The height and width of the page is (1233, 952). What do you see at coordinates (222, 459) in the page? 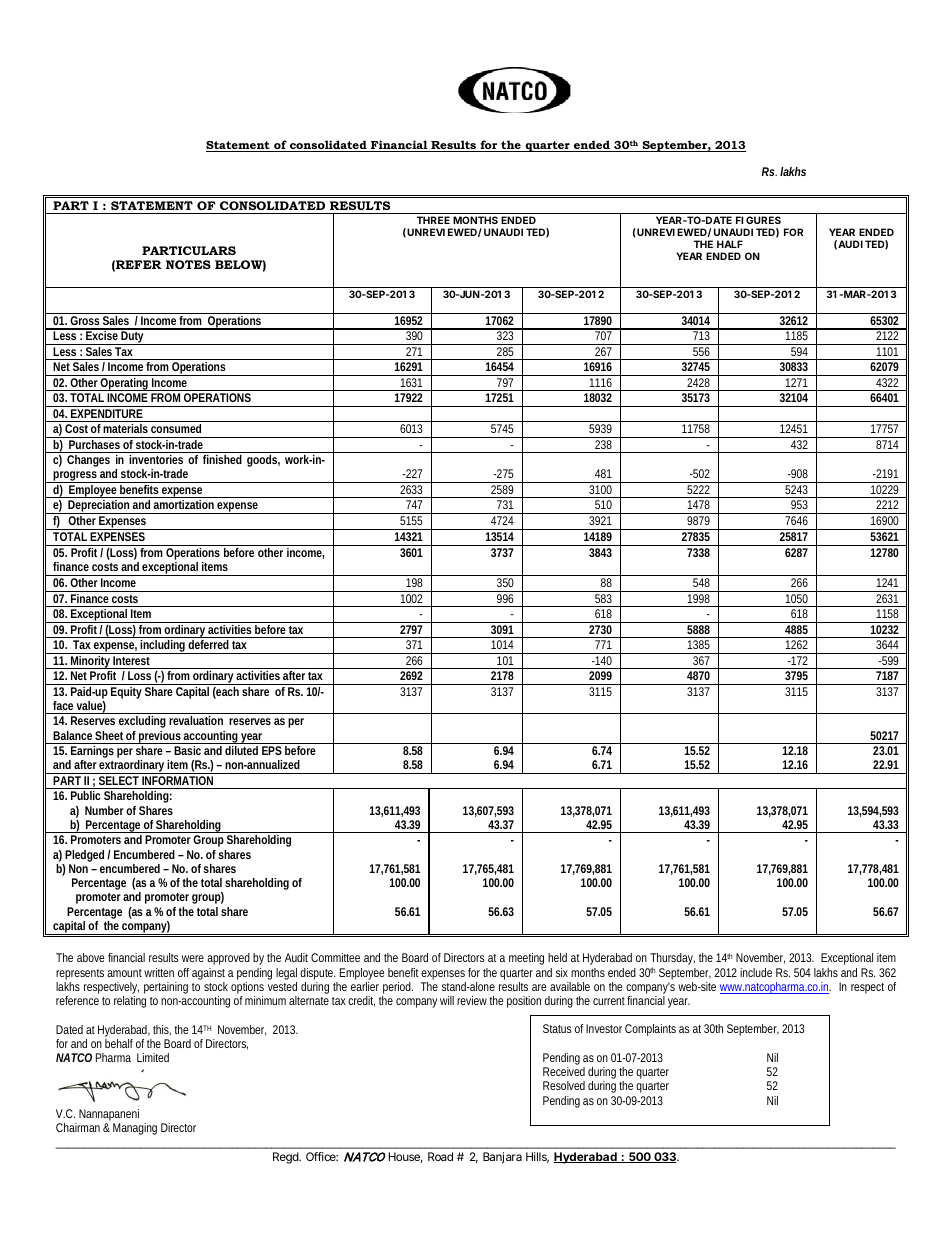
I see `finished` at bounding box center [222, 459].
